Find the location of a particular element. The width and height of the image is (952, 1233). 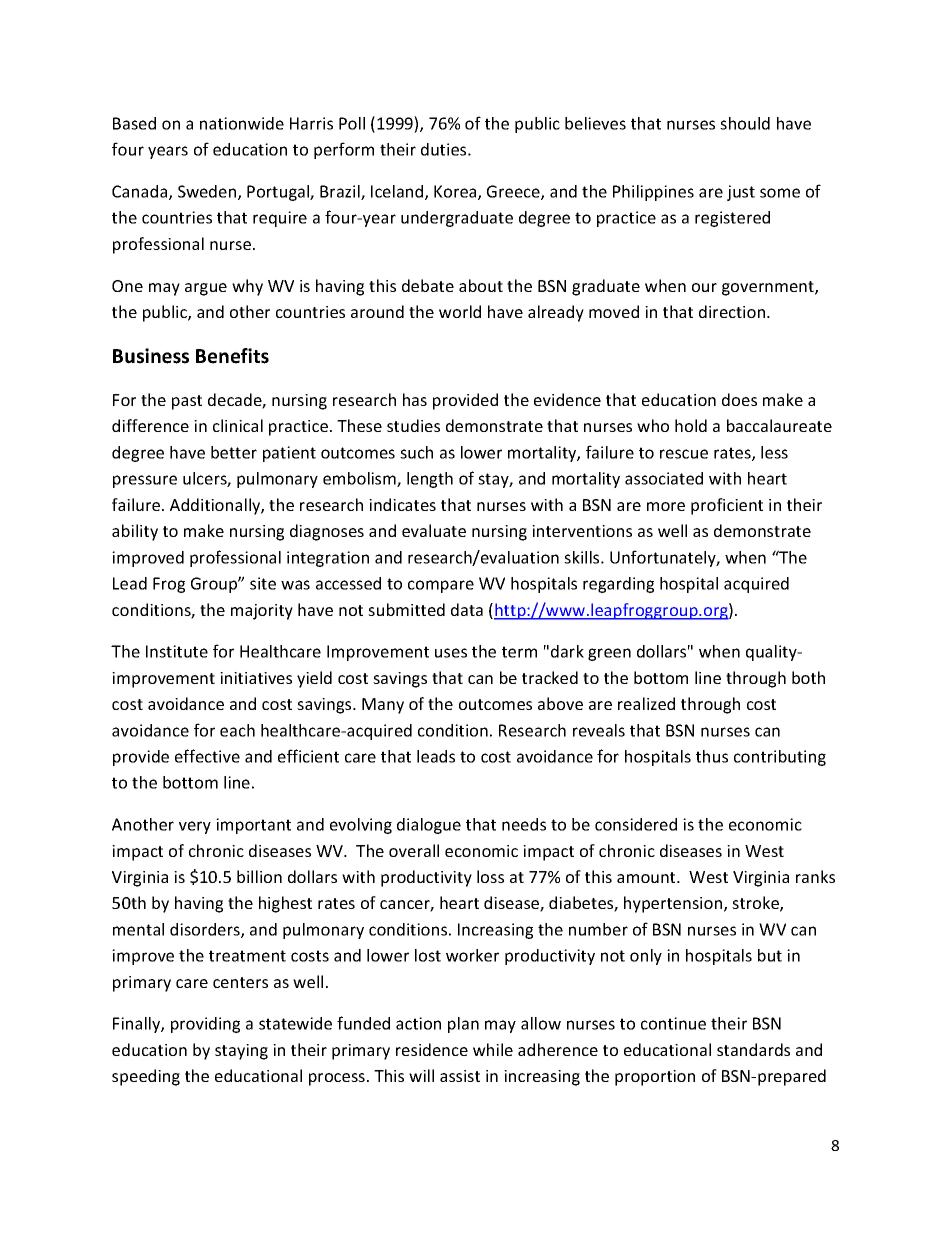

while is located at coordinates (493, 1049).
